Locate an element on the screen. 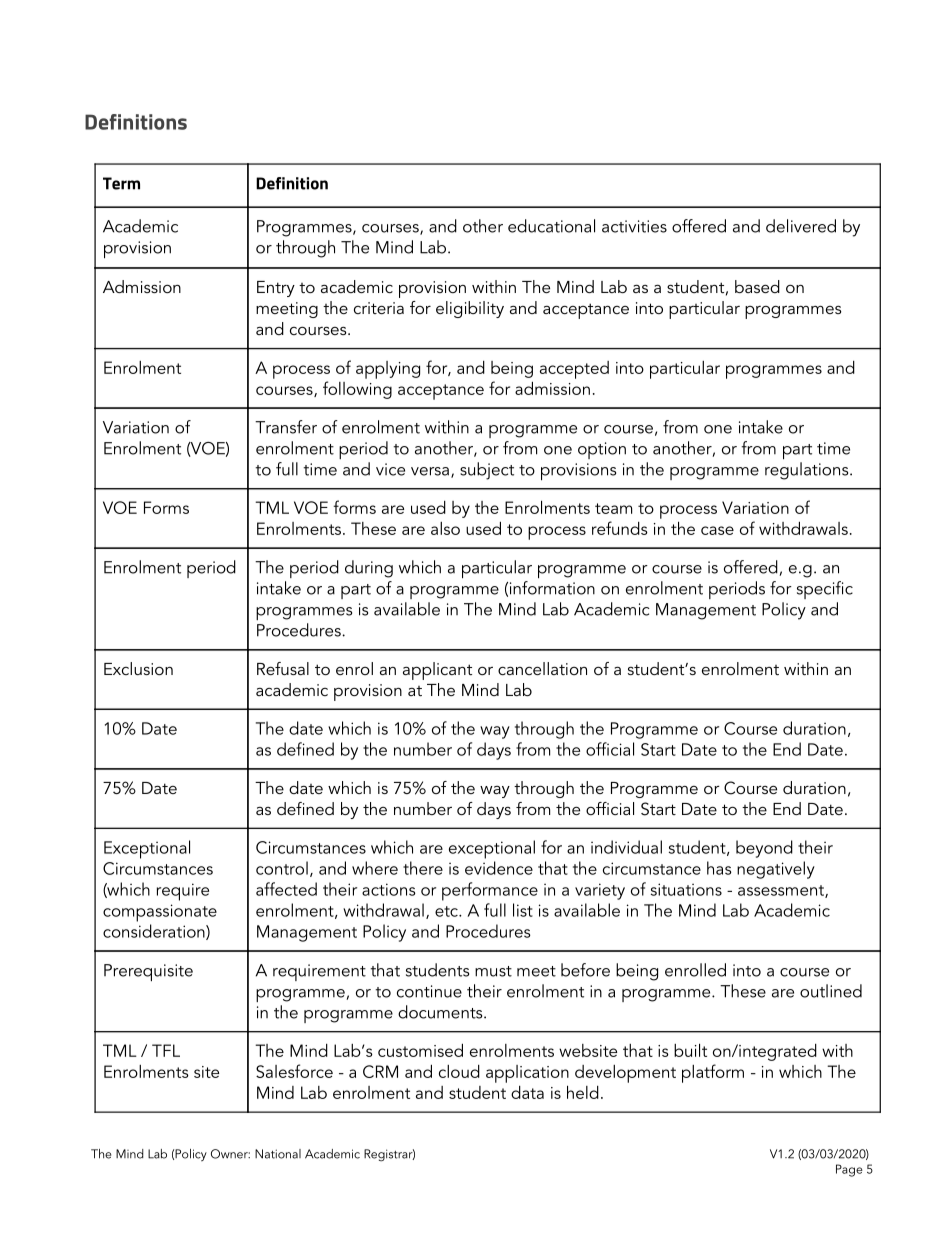 This screenshot has height=1233, width=952. Transfer is located at coordinates (286, 427).
